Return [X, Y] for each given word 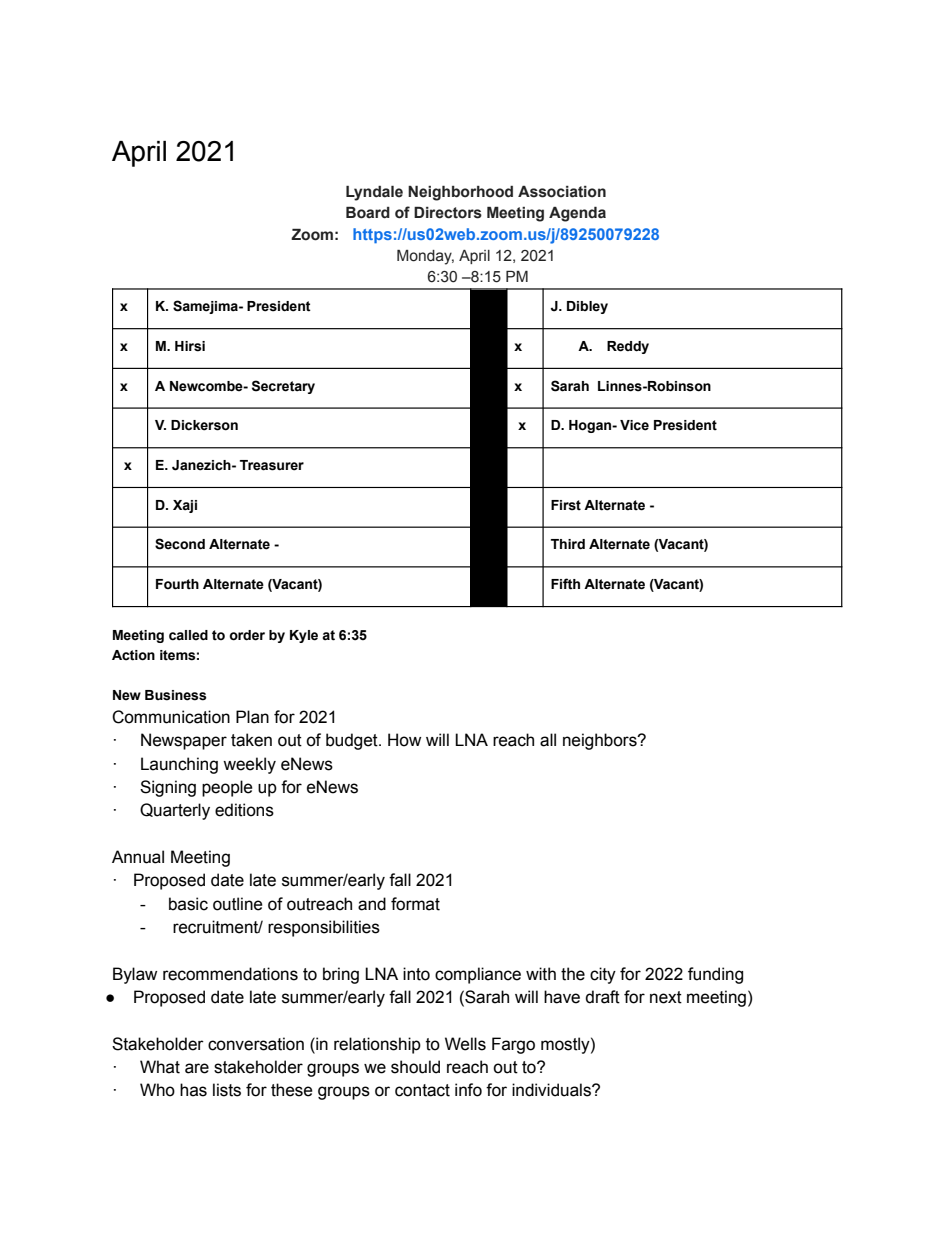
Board [368, 212]
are [197, 1068]
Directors [448, 212]
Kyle [304, 636]
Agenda [577, 214]
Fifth [565, 584]
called [188, 635]
